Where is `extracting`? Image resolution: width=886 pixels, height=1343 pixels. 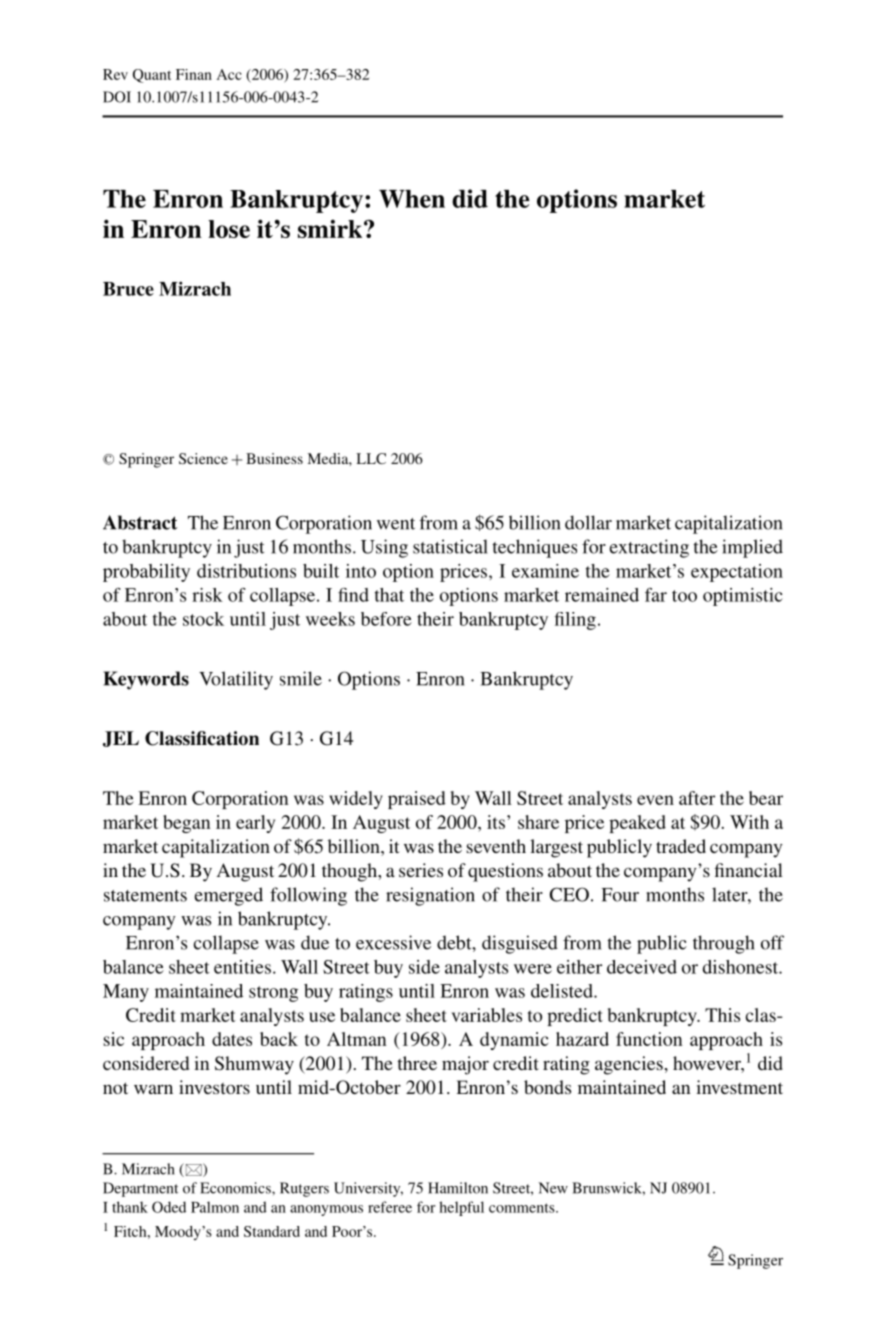 extracting is located at coordinates (649, 548).
